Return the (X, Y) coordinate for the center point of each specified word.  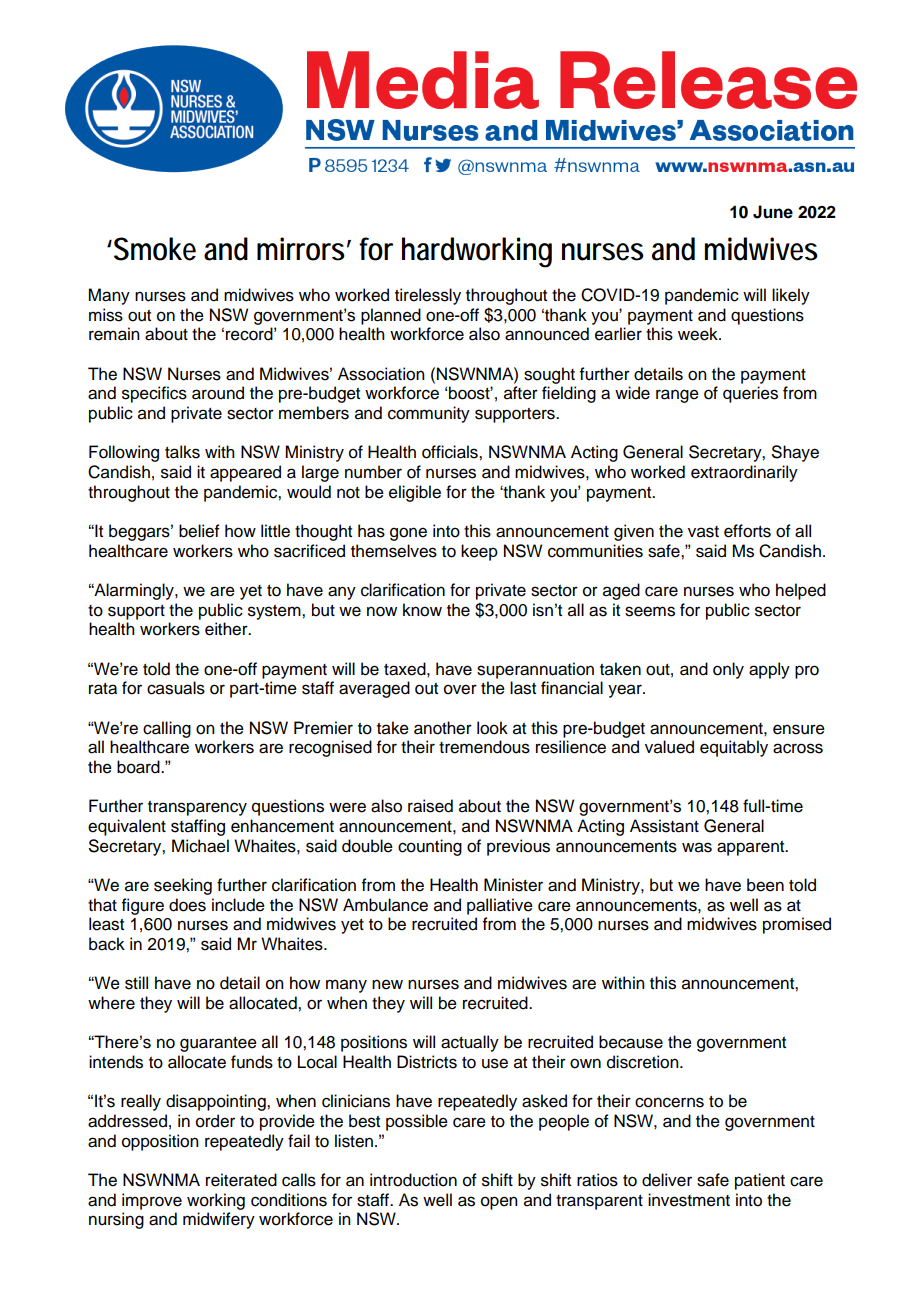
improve (152, 1201)
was (697, 847)
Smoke (155, 249)
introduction (413, 1180)
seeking (183, 886)
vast (703, 532)
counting (430, 847)
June (773, 212)
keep (479, 552)
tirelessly (428, 296)
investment (689, 1200)
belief (199, 531)
